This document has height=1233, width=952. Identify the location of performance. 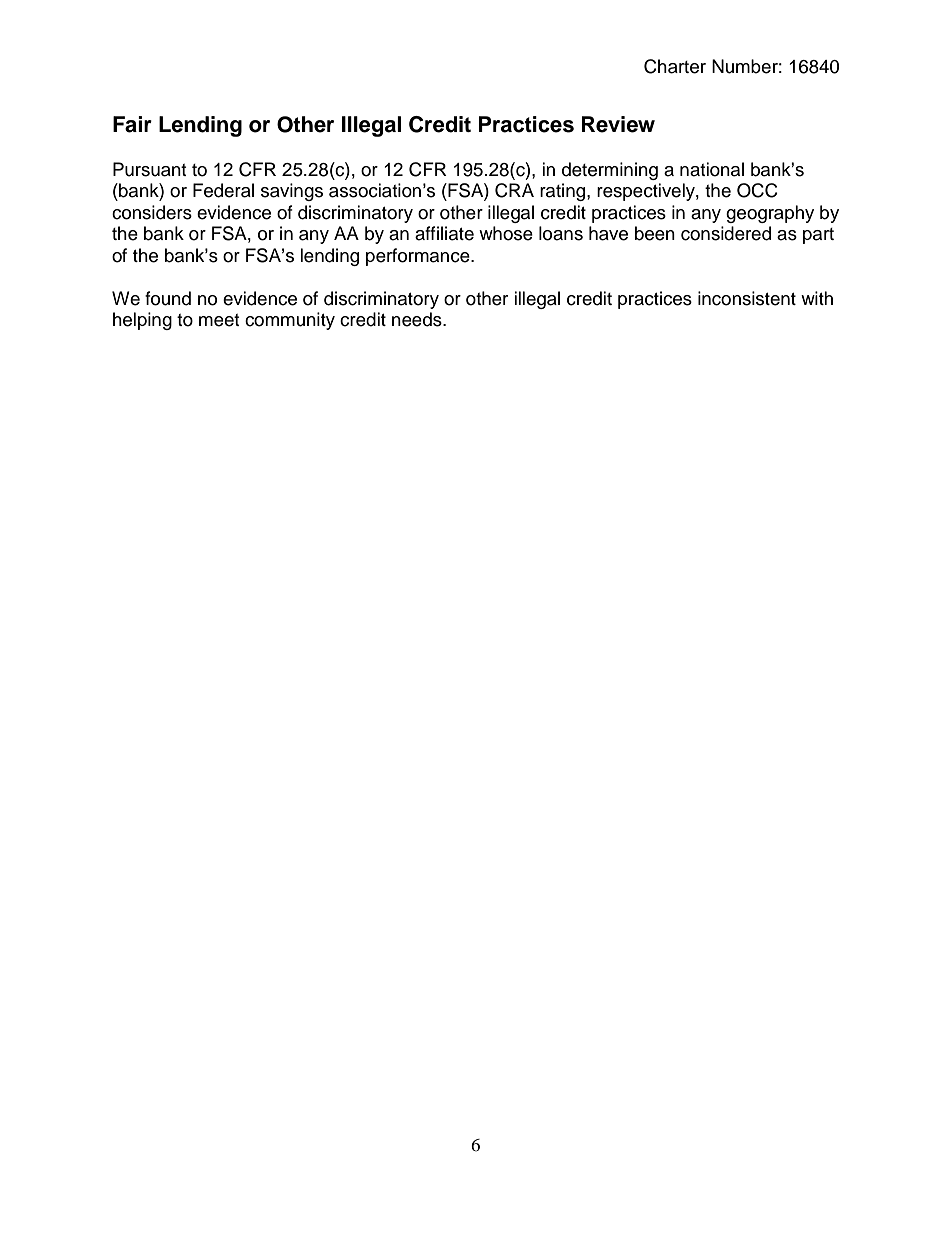
(419, 257).
